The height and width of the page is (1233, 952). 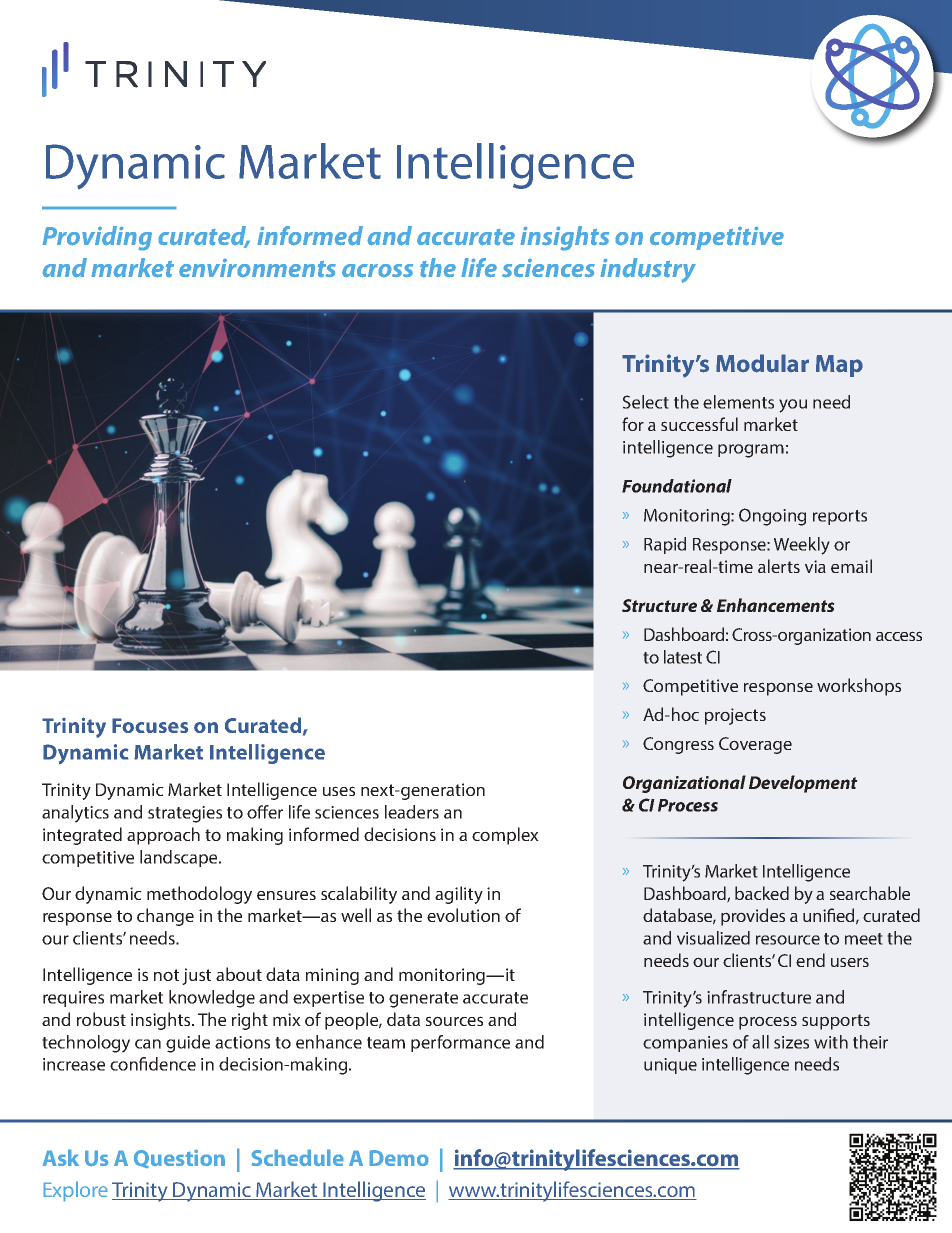 I want to click on environments, so click(x=257, y=268).
